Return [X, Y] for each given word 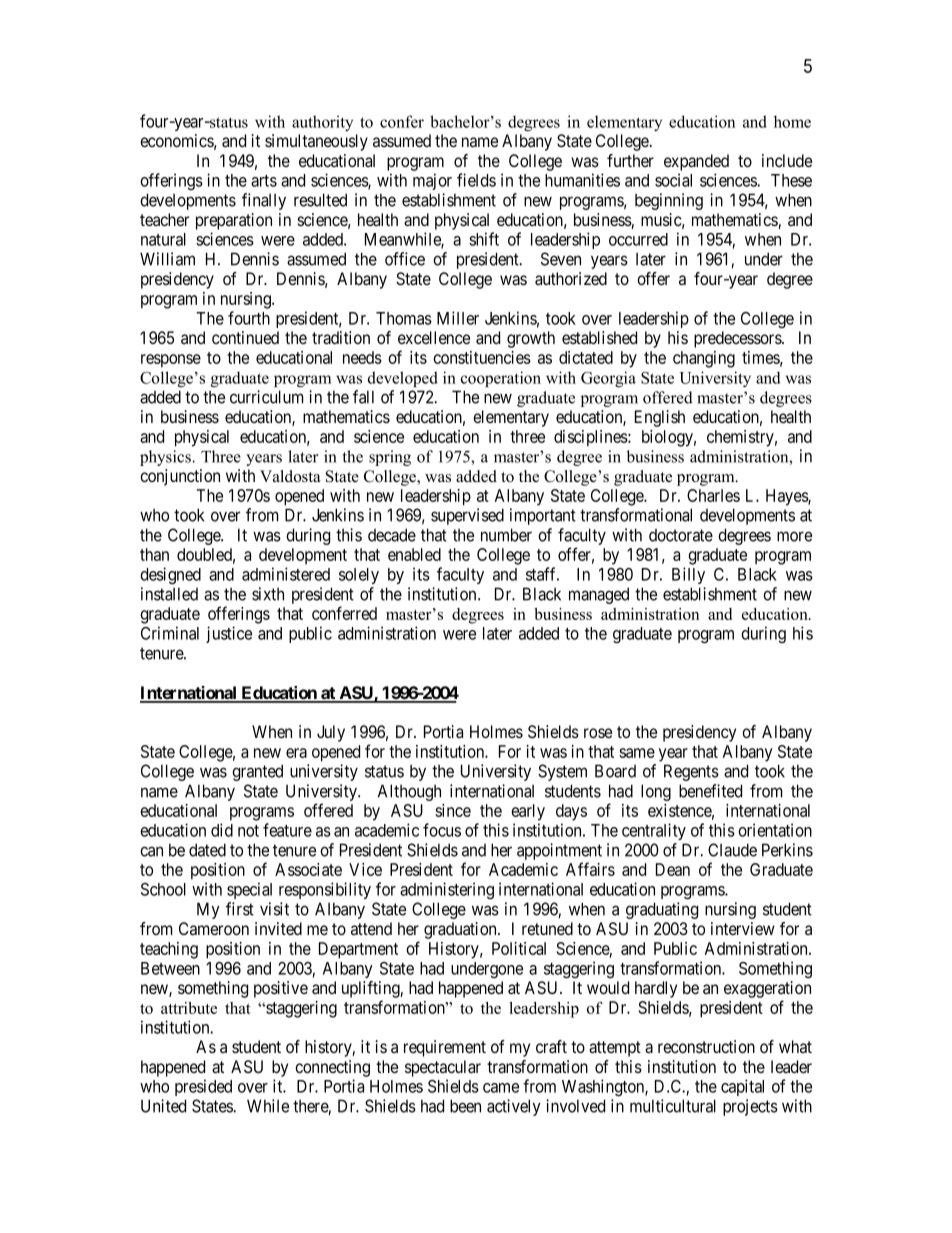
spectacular [443, 1068]
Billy [688, 575]
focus [442, 830]
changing [704, 359]
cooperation [501, 379]
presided [203, 1087]
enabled [414, 554]
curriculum [266, 397]
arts [264, 181]
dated [207, 850]
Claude [732, 850]
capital [742, 1087]
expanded [696, 162]
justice [229, 634]
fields [476, 180]
